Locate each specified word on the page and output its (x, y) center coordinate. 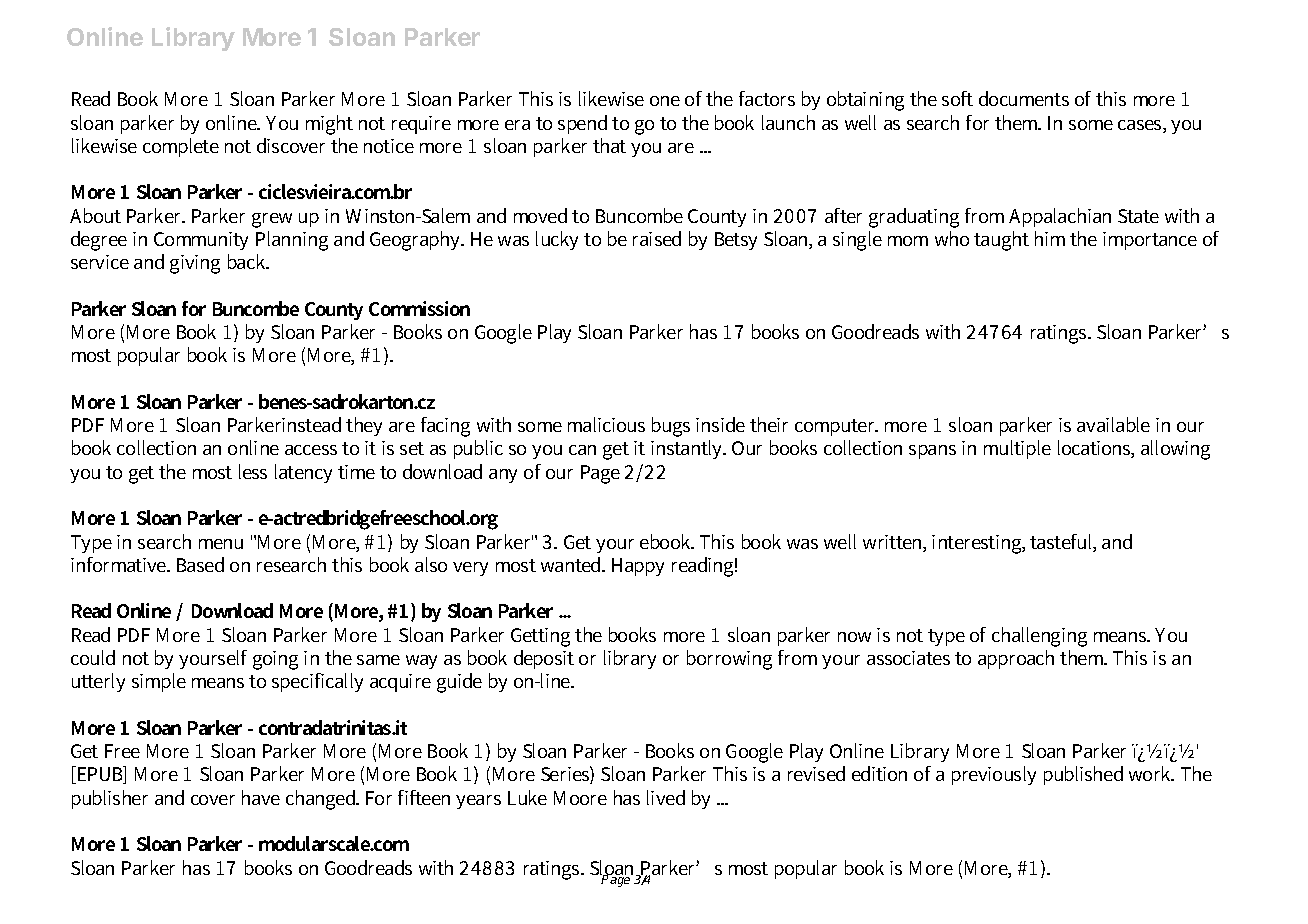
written (894, 543)
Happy (638, 567)
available (1113, 424)
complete (181, 147)
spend (582, 124)
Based (200, 564)
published (1083, 775)
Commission (419, 308)
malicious (606, 424)
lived (666, 797)
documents (1024, 98)
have (261, 797)
